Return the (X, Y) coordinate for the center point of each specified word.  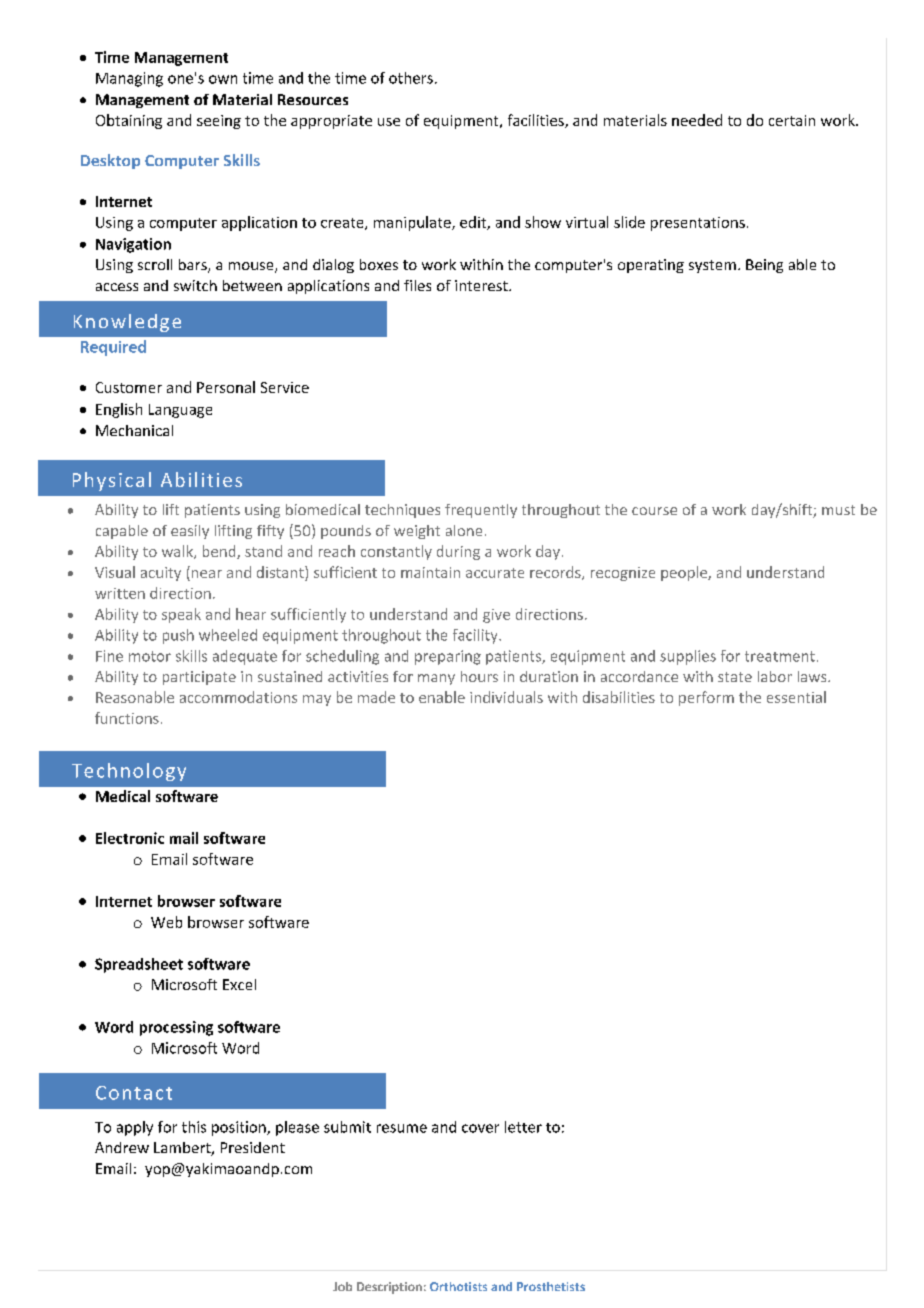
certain (792, 120)
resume (402, 1128)
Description (389, 1288)
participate (199, 678)
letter (523, 1127)
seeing (219, 122)
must (838, 510)
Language (180, 411)
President (253, 1147)
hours (479, 676)
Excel (239, 984)
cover (480, 1128)
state (735, 677)
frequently (481, 511)
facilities (537, 121)
